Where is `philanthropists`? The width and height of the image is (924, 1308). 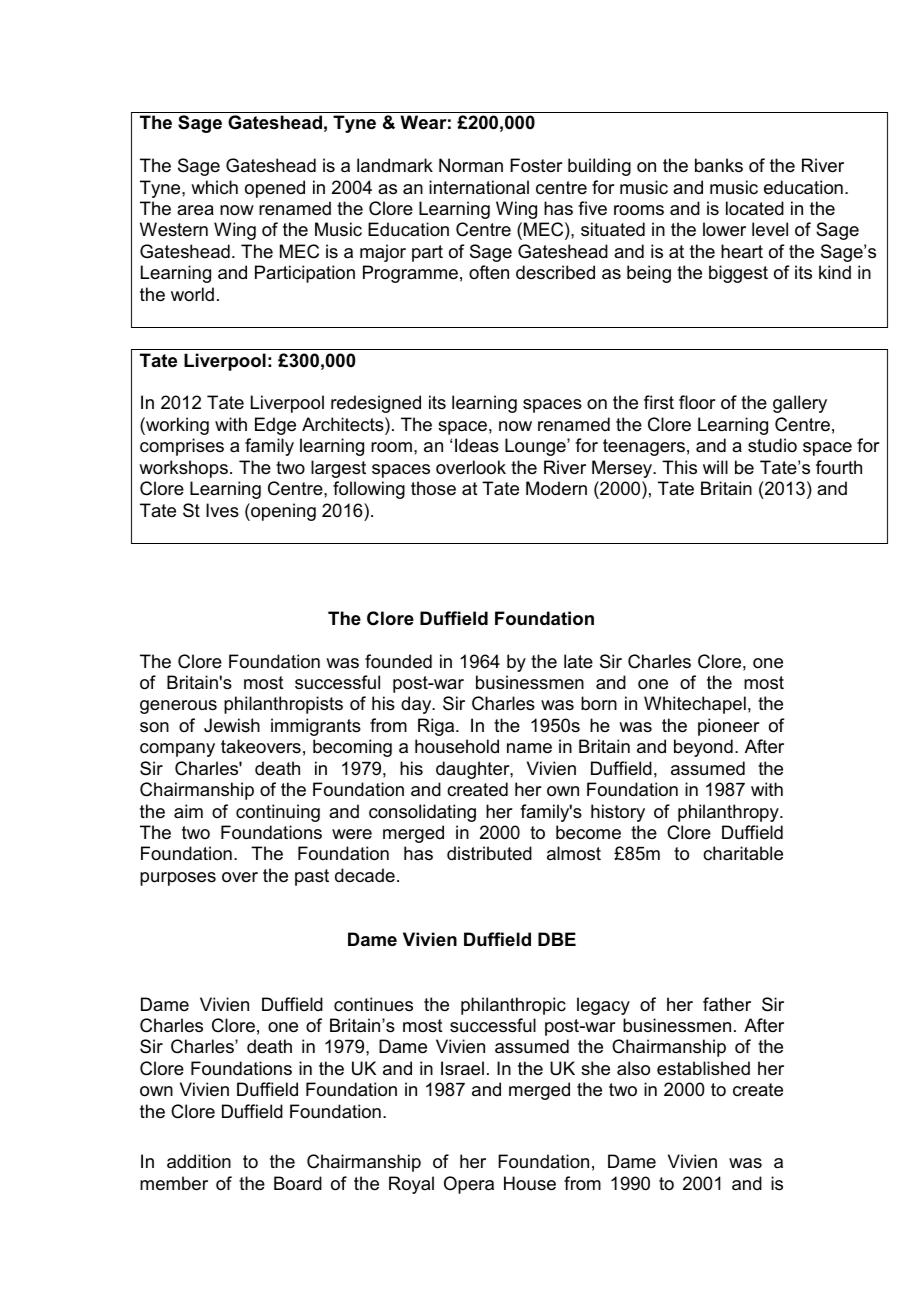
philanthropists is located at coordinates (283, 705).
